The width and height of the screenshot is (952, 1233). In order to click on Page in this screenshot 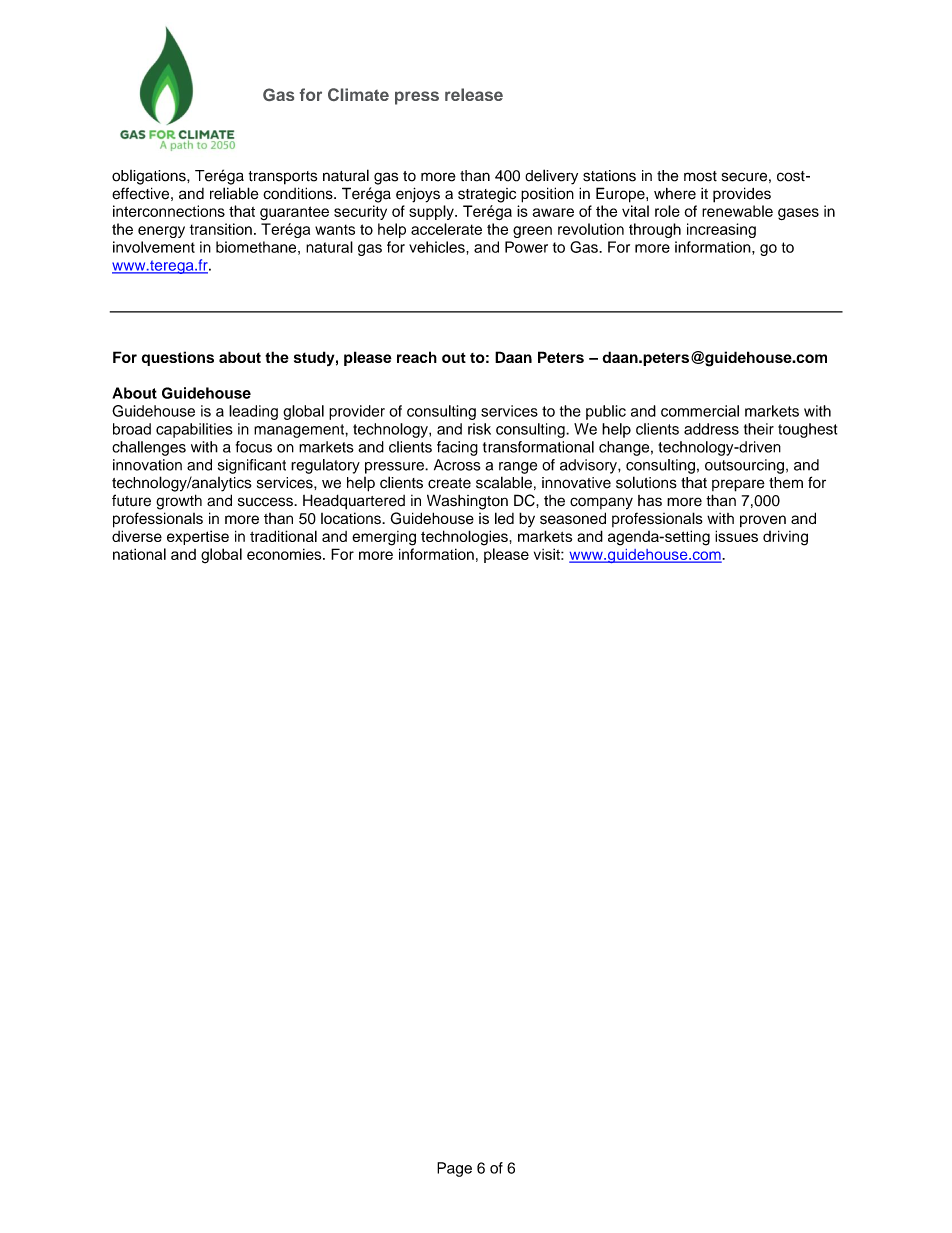, I will do `click(454, 1169)`.
